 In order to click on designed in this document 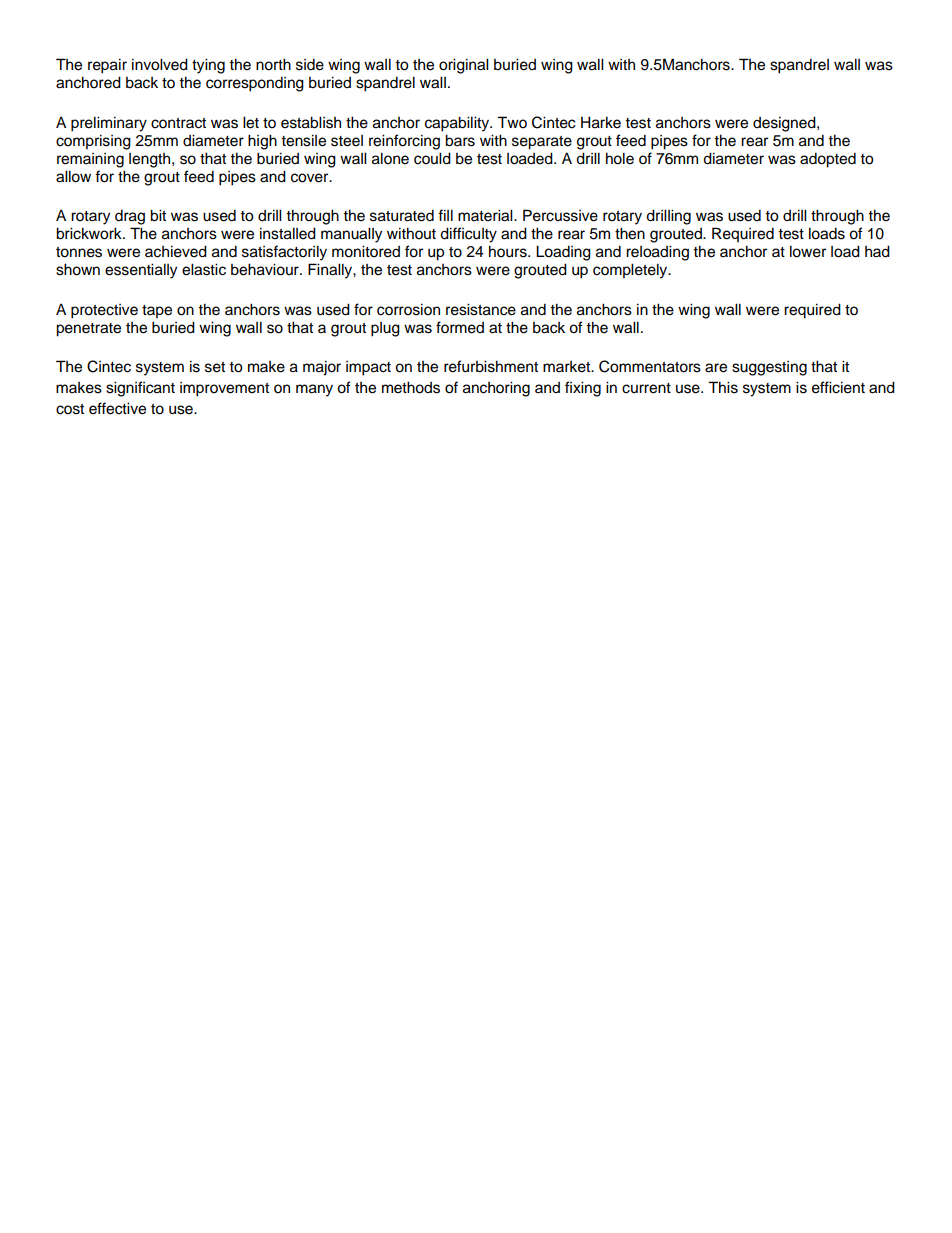, I will do `click(785, 124)`.
